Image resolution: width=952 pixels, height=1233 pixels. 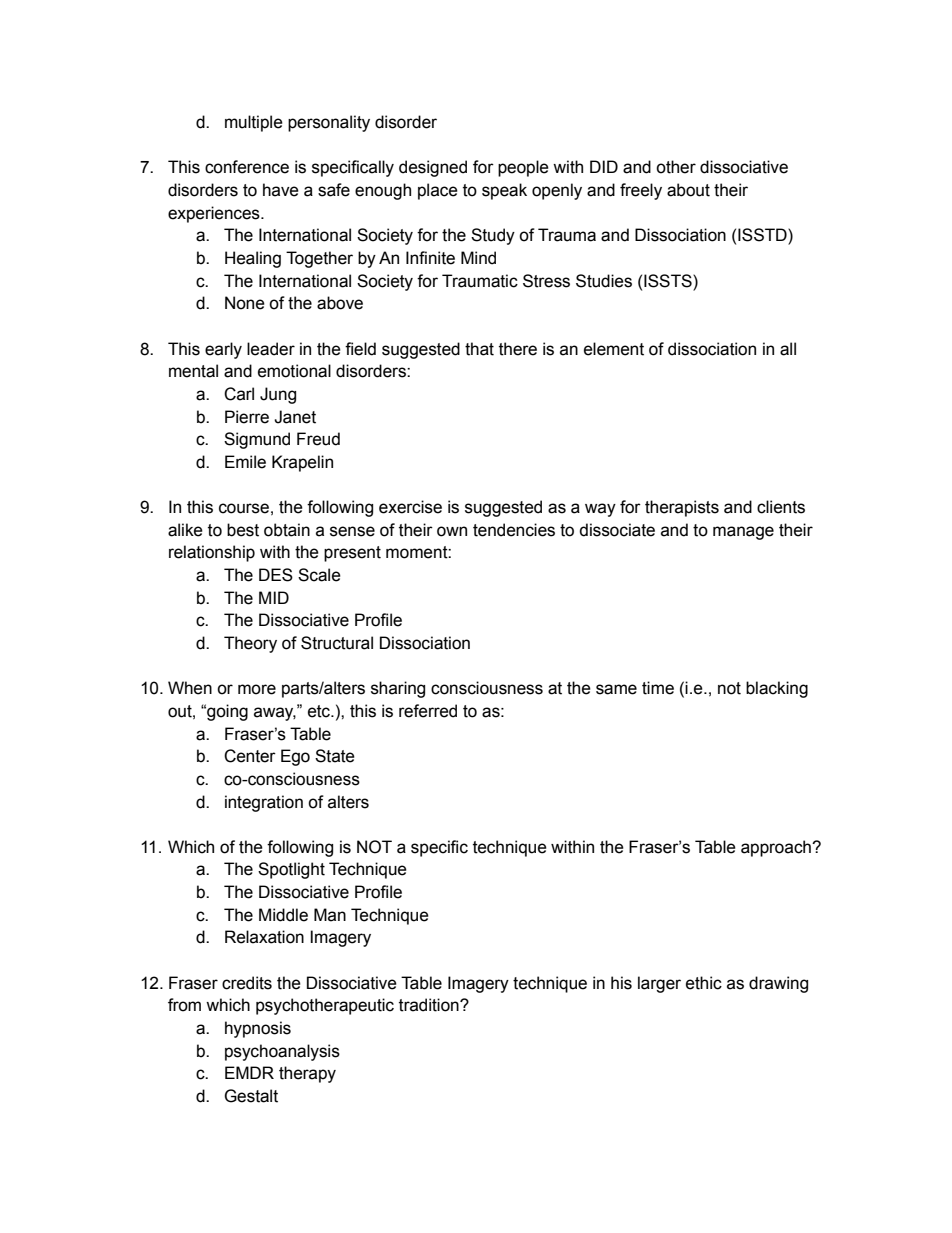 I want to click on manage, so click(x=743, y=533).
